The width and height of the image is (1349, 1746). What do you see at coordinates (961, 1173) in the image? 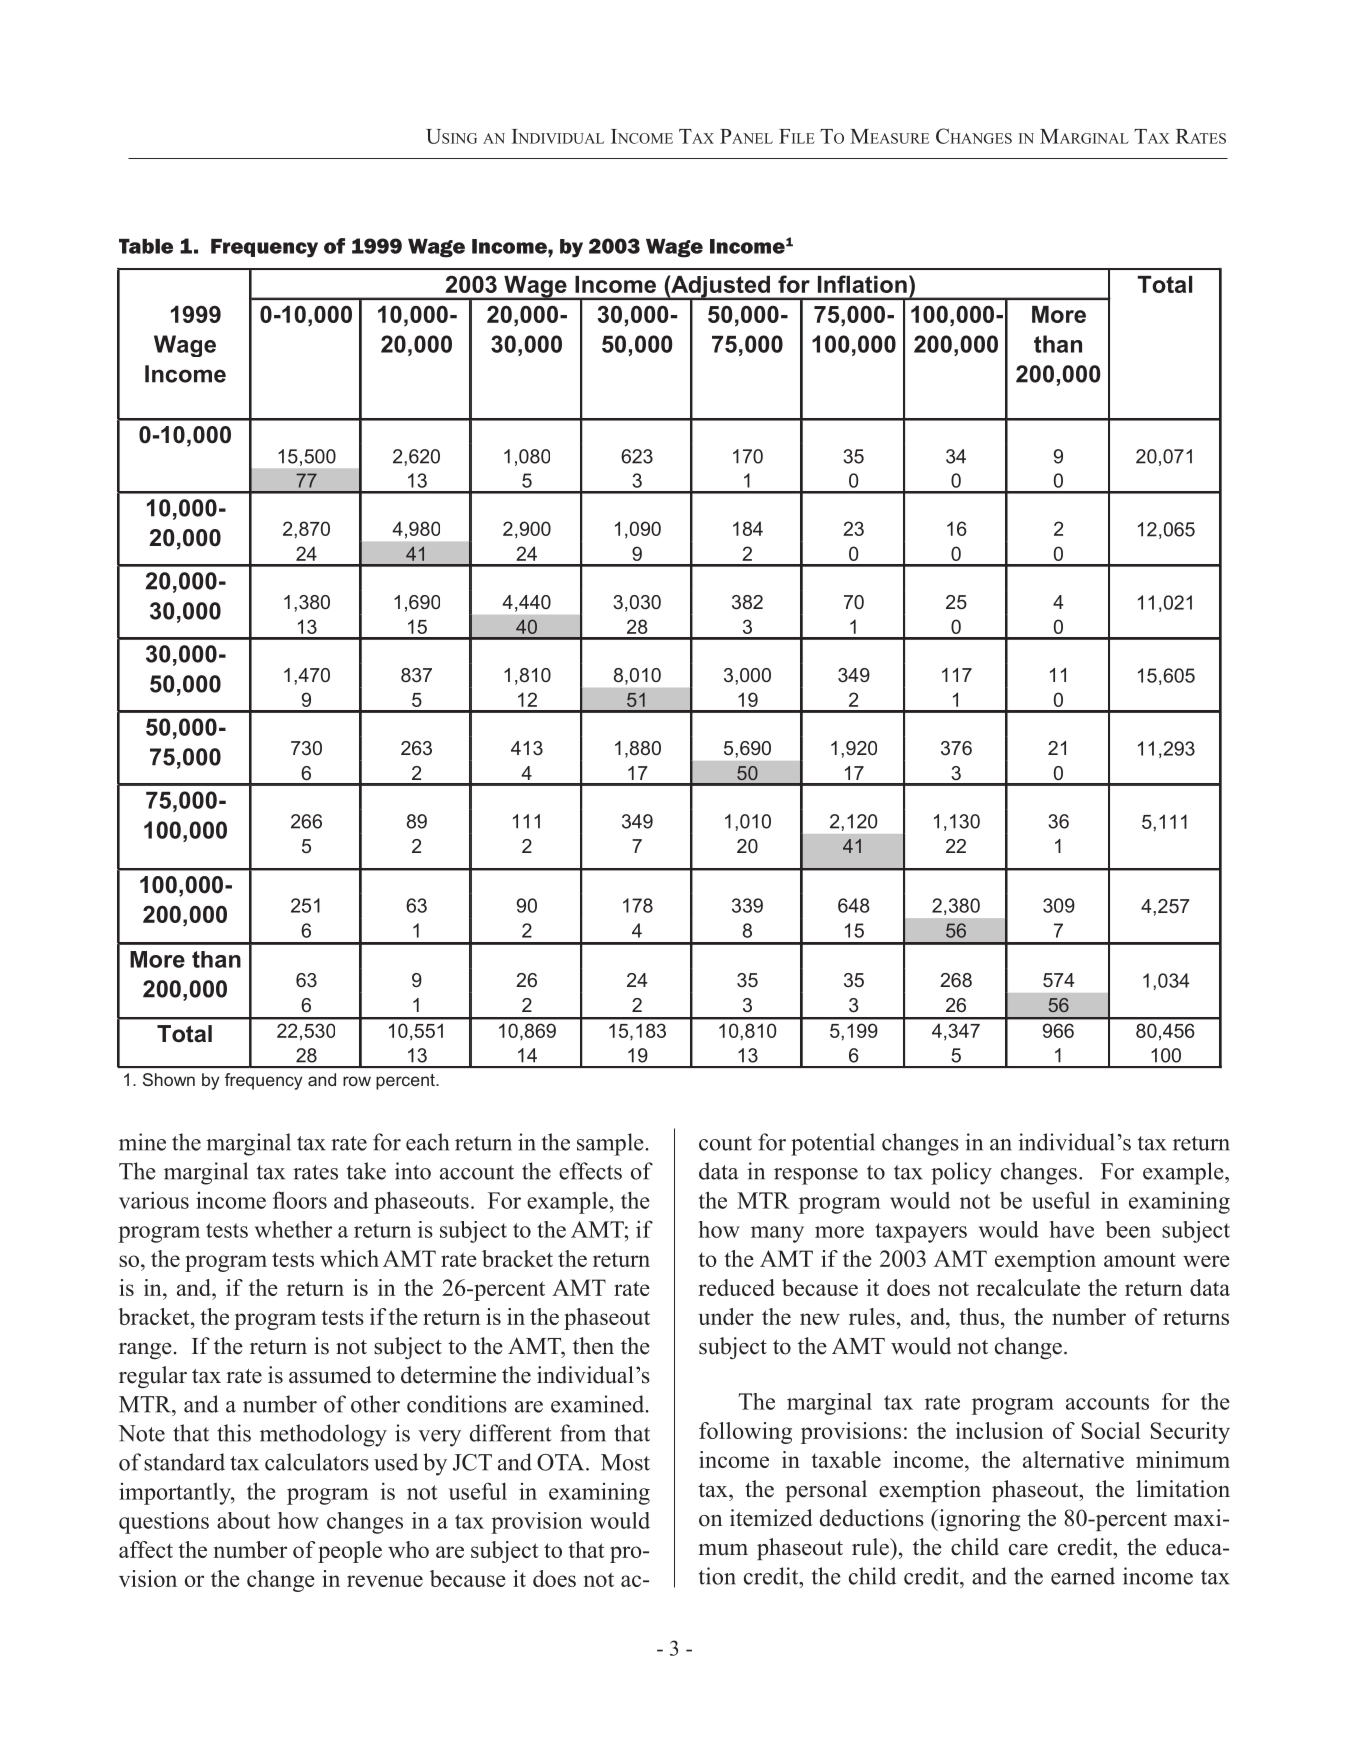
I see `policy` at bounding box center [961, 1173].
